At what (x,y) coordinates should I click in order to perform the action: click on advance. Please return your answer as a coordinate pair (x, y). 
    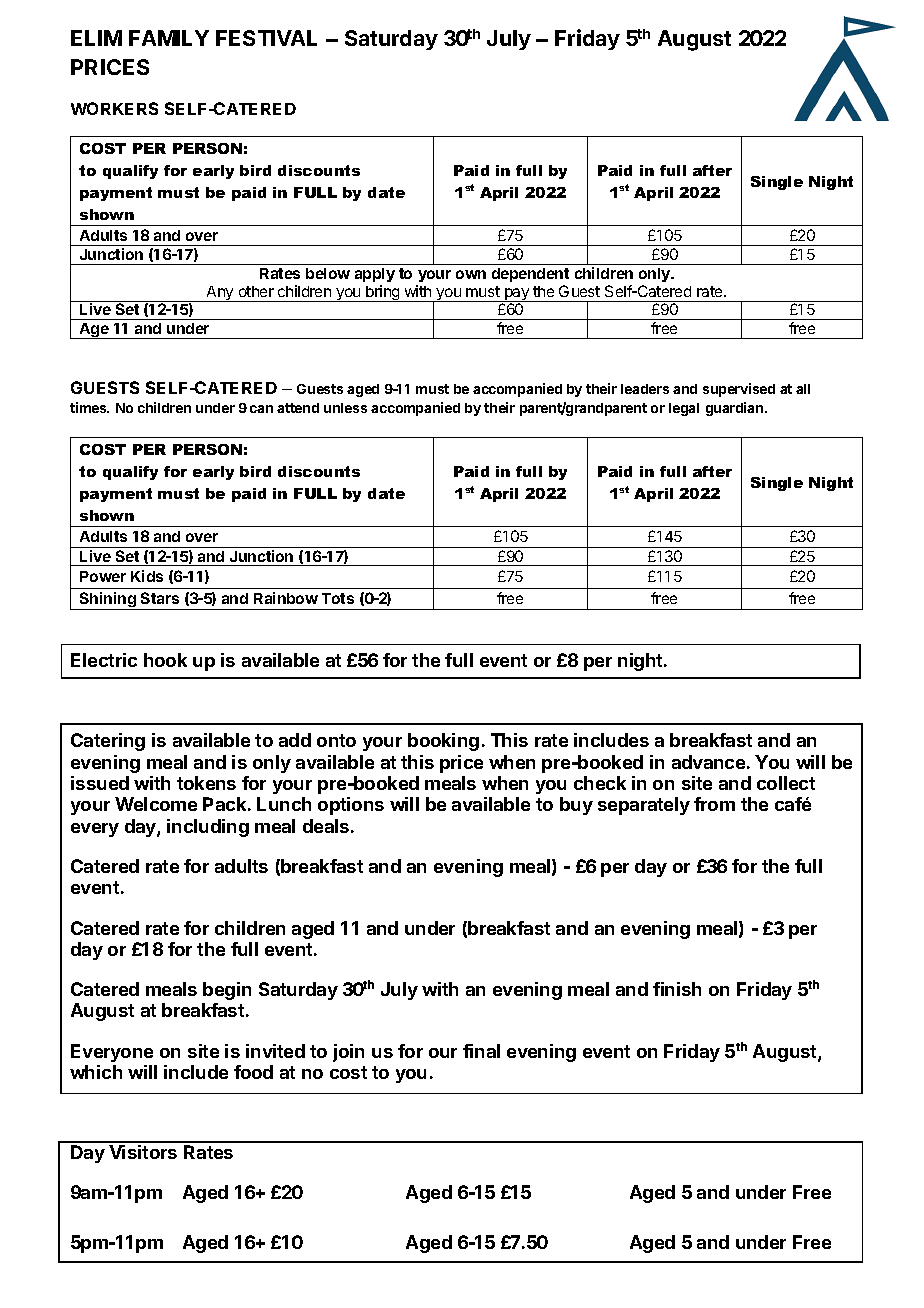
    Looking at the image, I should click on (708, 762).
